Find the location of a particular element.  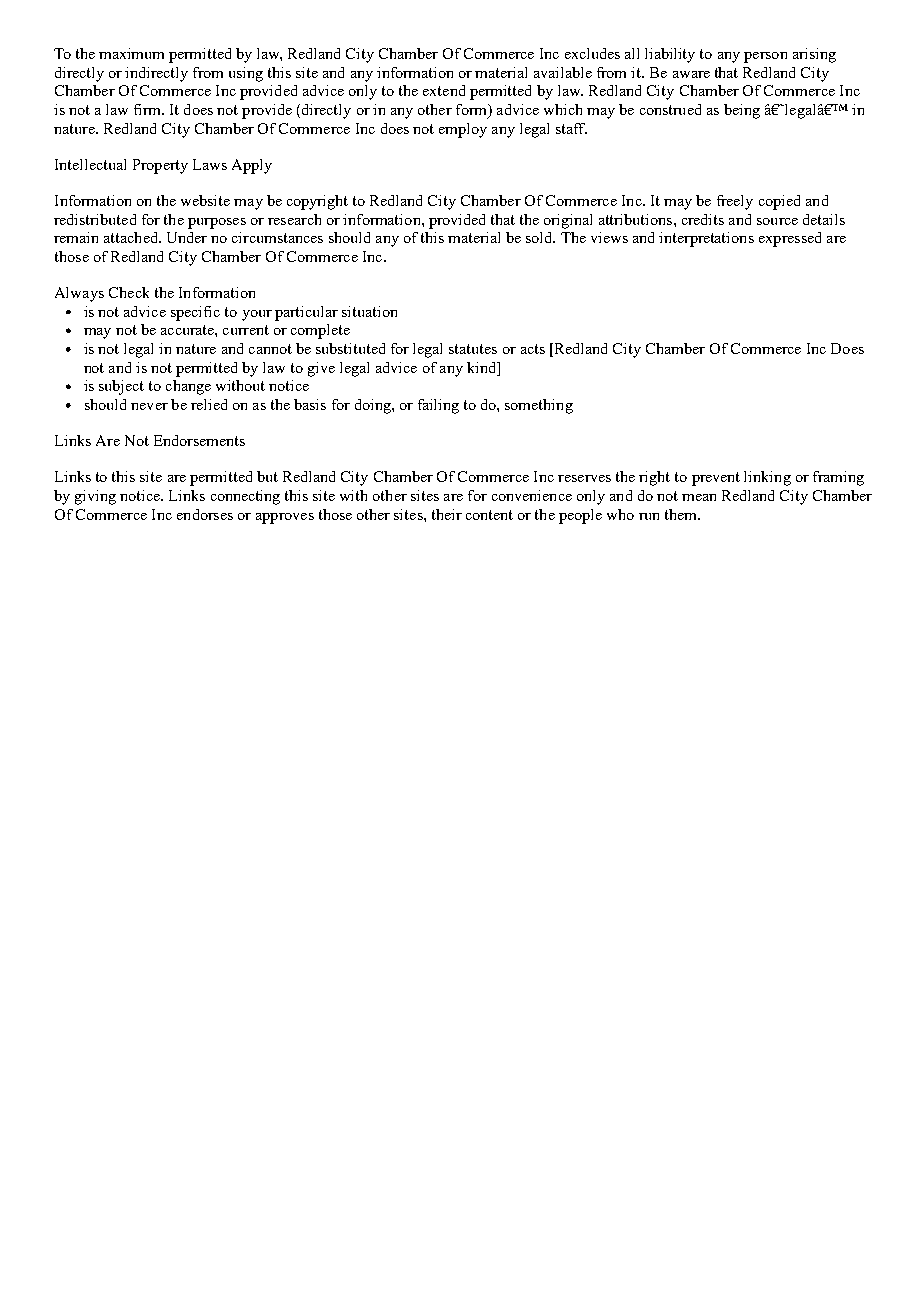

situation is located at coordinates (369, 311).
